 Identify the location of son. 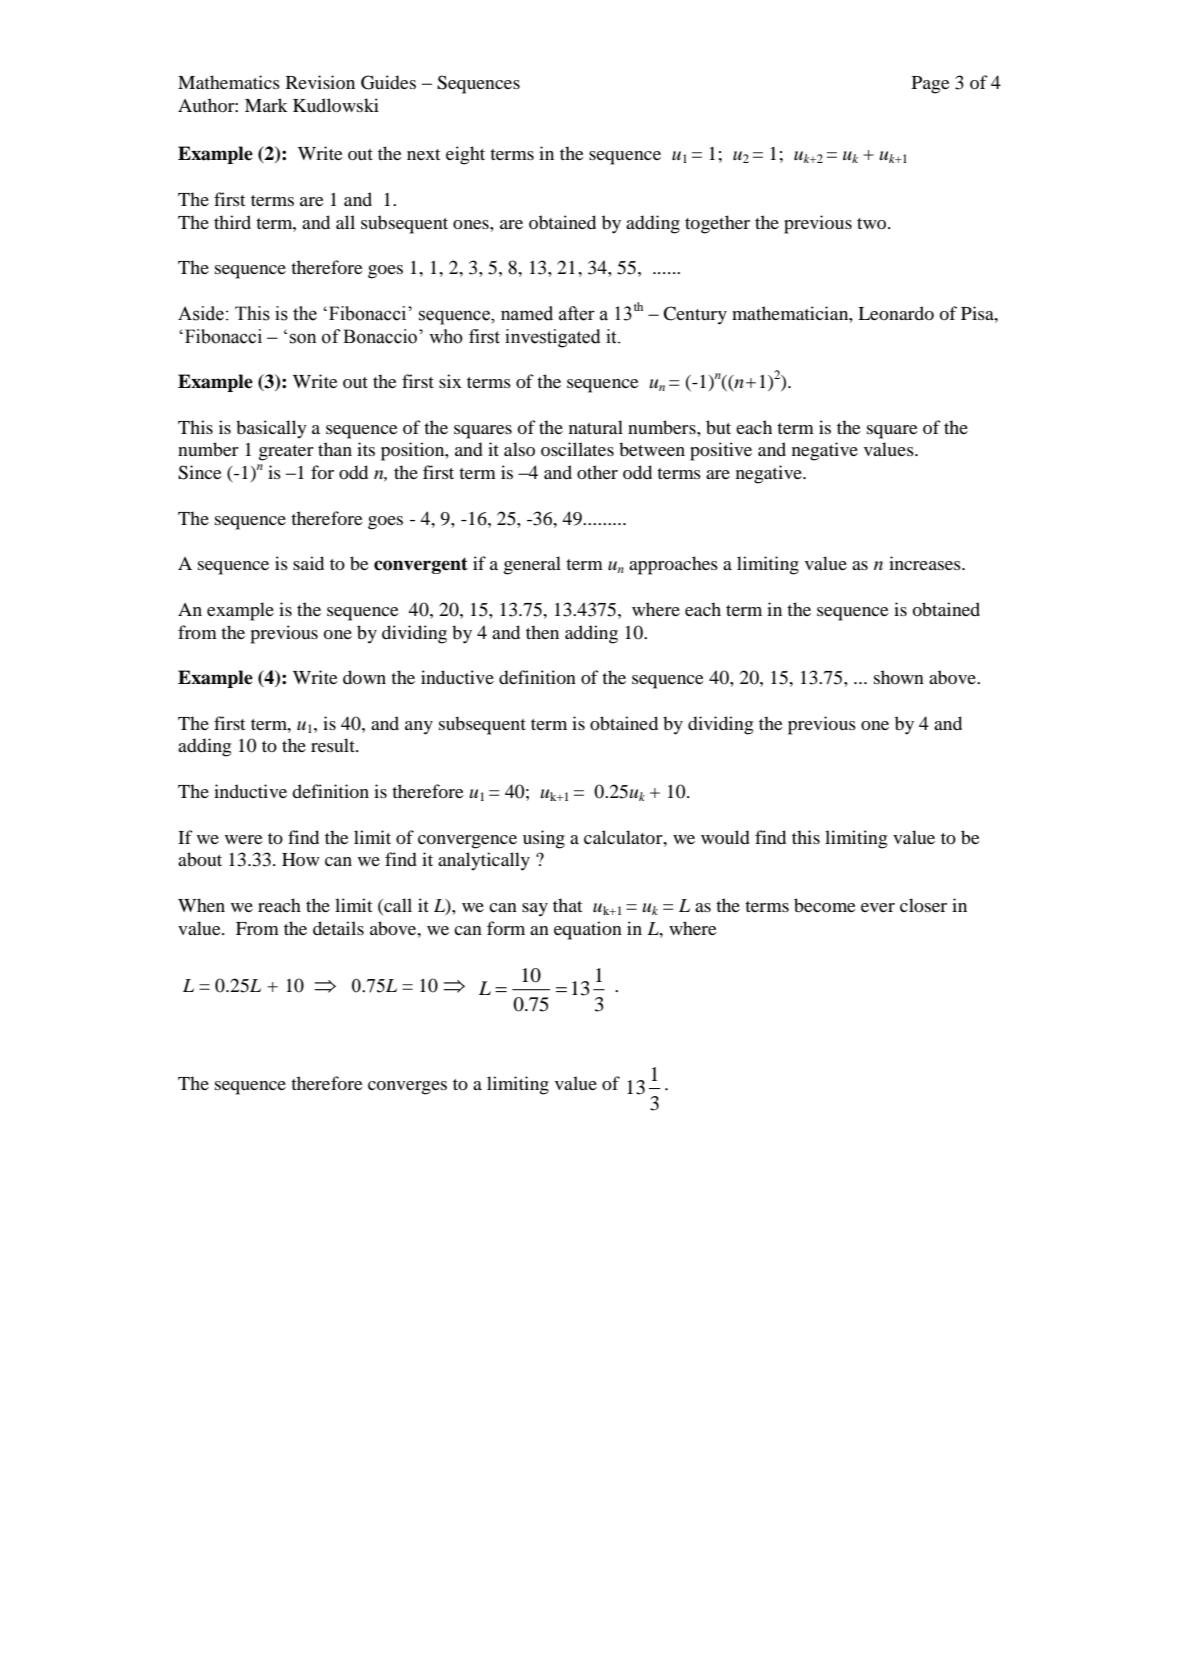
(303, 338).
